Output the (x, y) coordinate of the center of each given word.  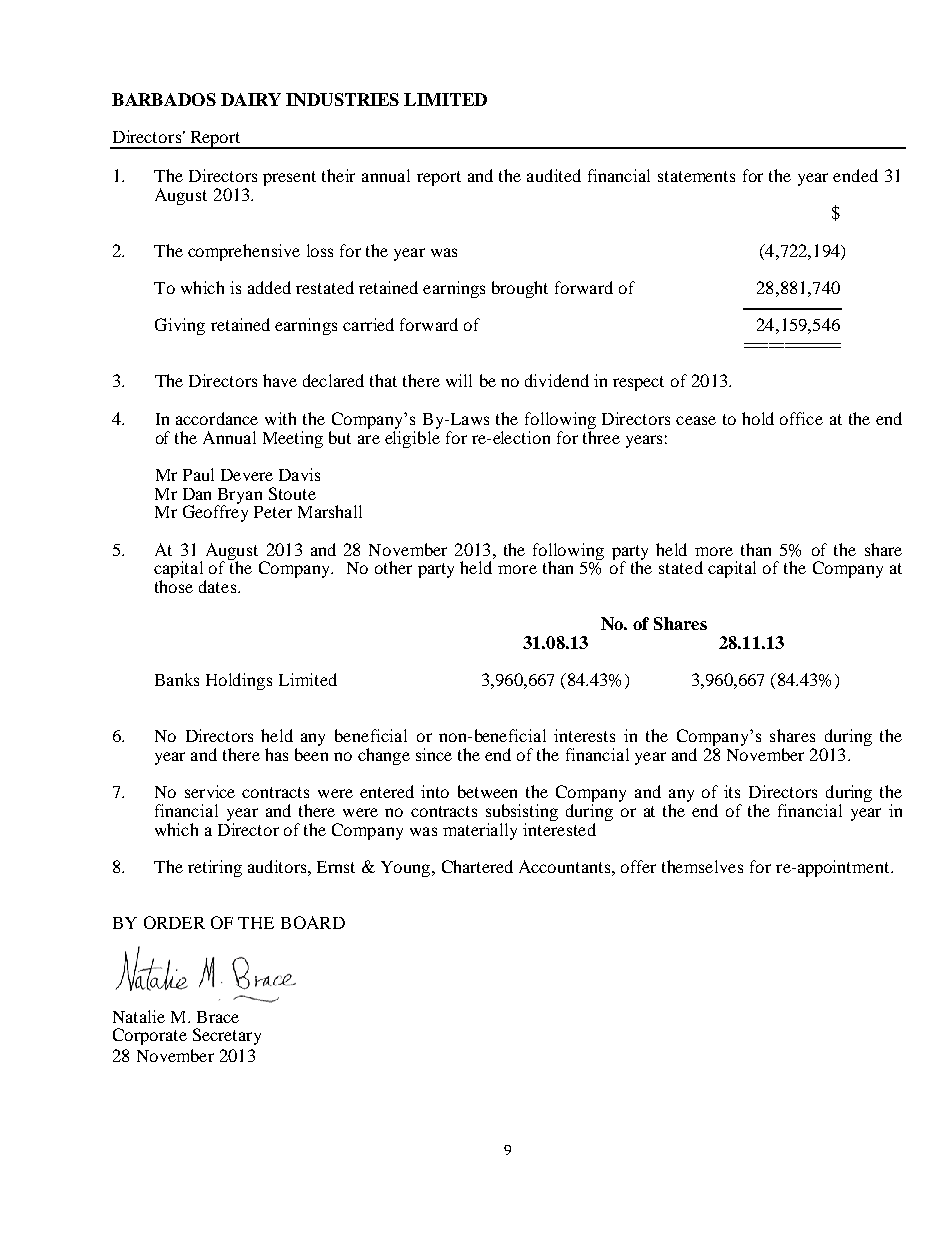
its (732, 791)
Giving (180, 326)
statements (696, 176)
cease (696, 420)
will (459, 380)
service (210, 791)
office (801, 418)
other (393, 567)
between (487, 791)
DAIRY (251, 99)
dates (219, 586)
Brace (218, 1017)
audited (554, 175)
